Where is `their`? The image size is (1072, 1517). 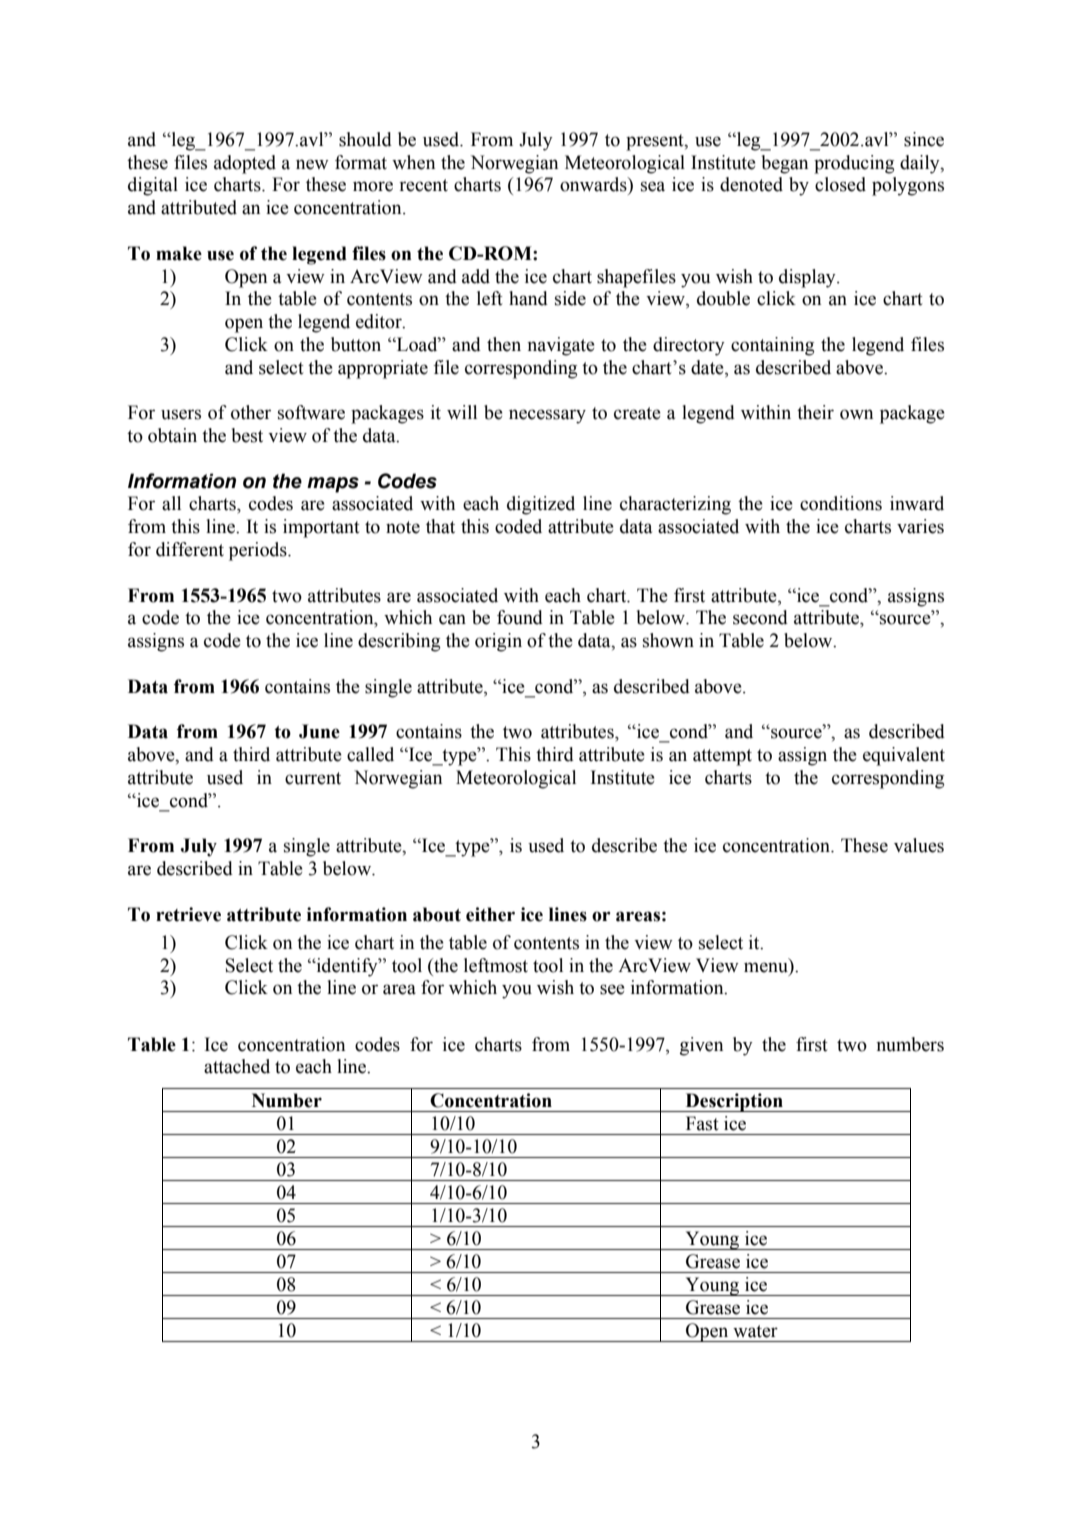 their is located at coordinates (815, 412).
